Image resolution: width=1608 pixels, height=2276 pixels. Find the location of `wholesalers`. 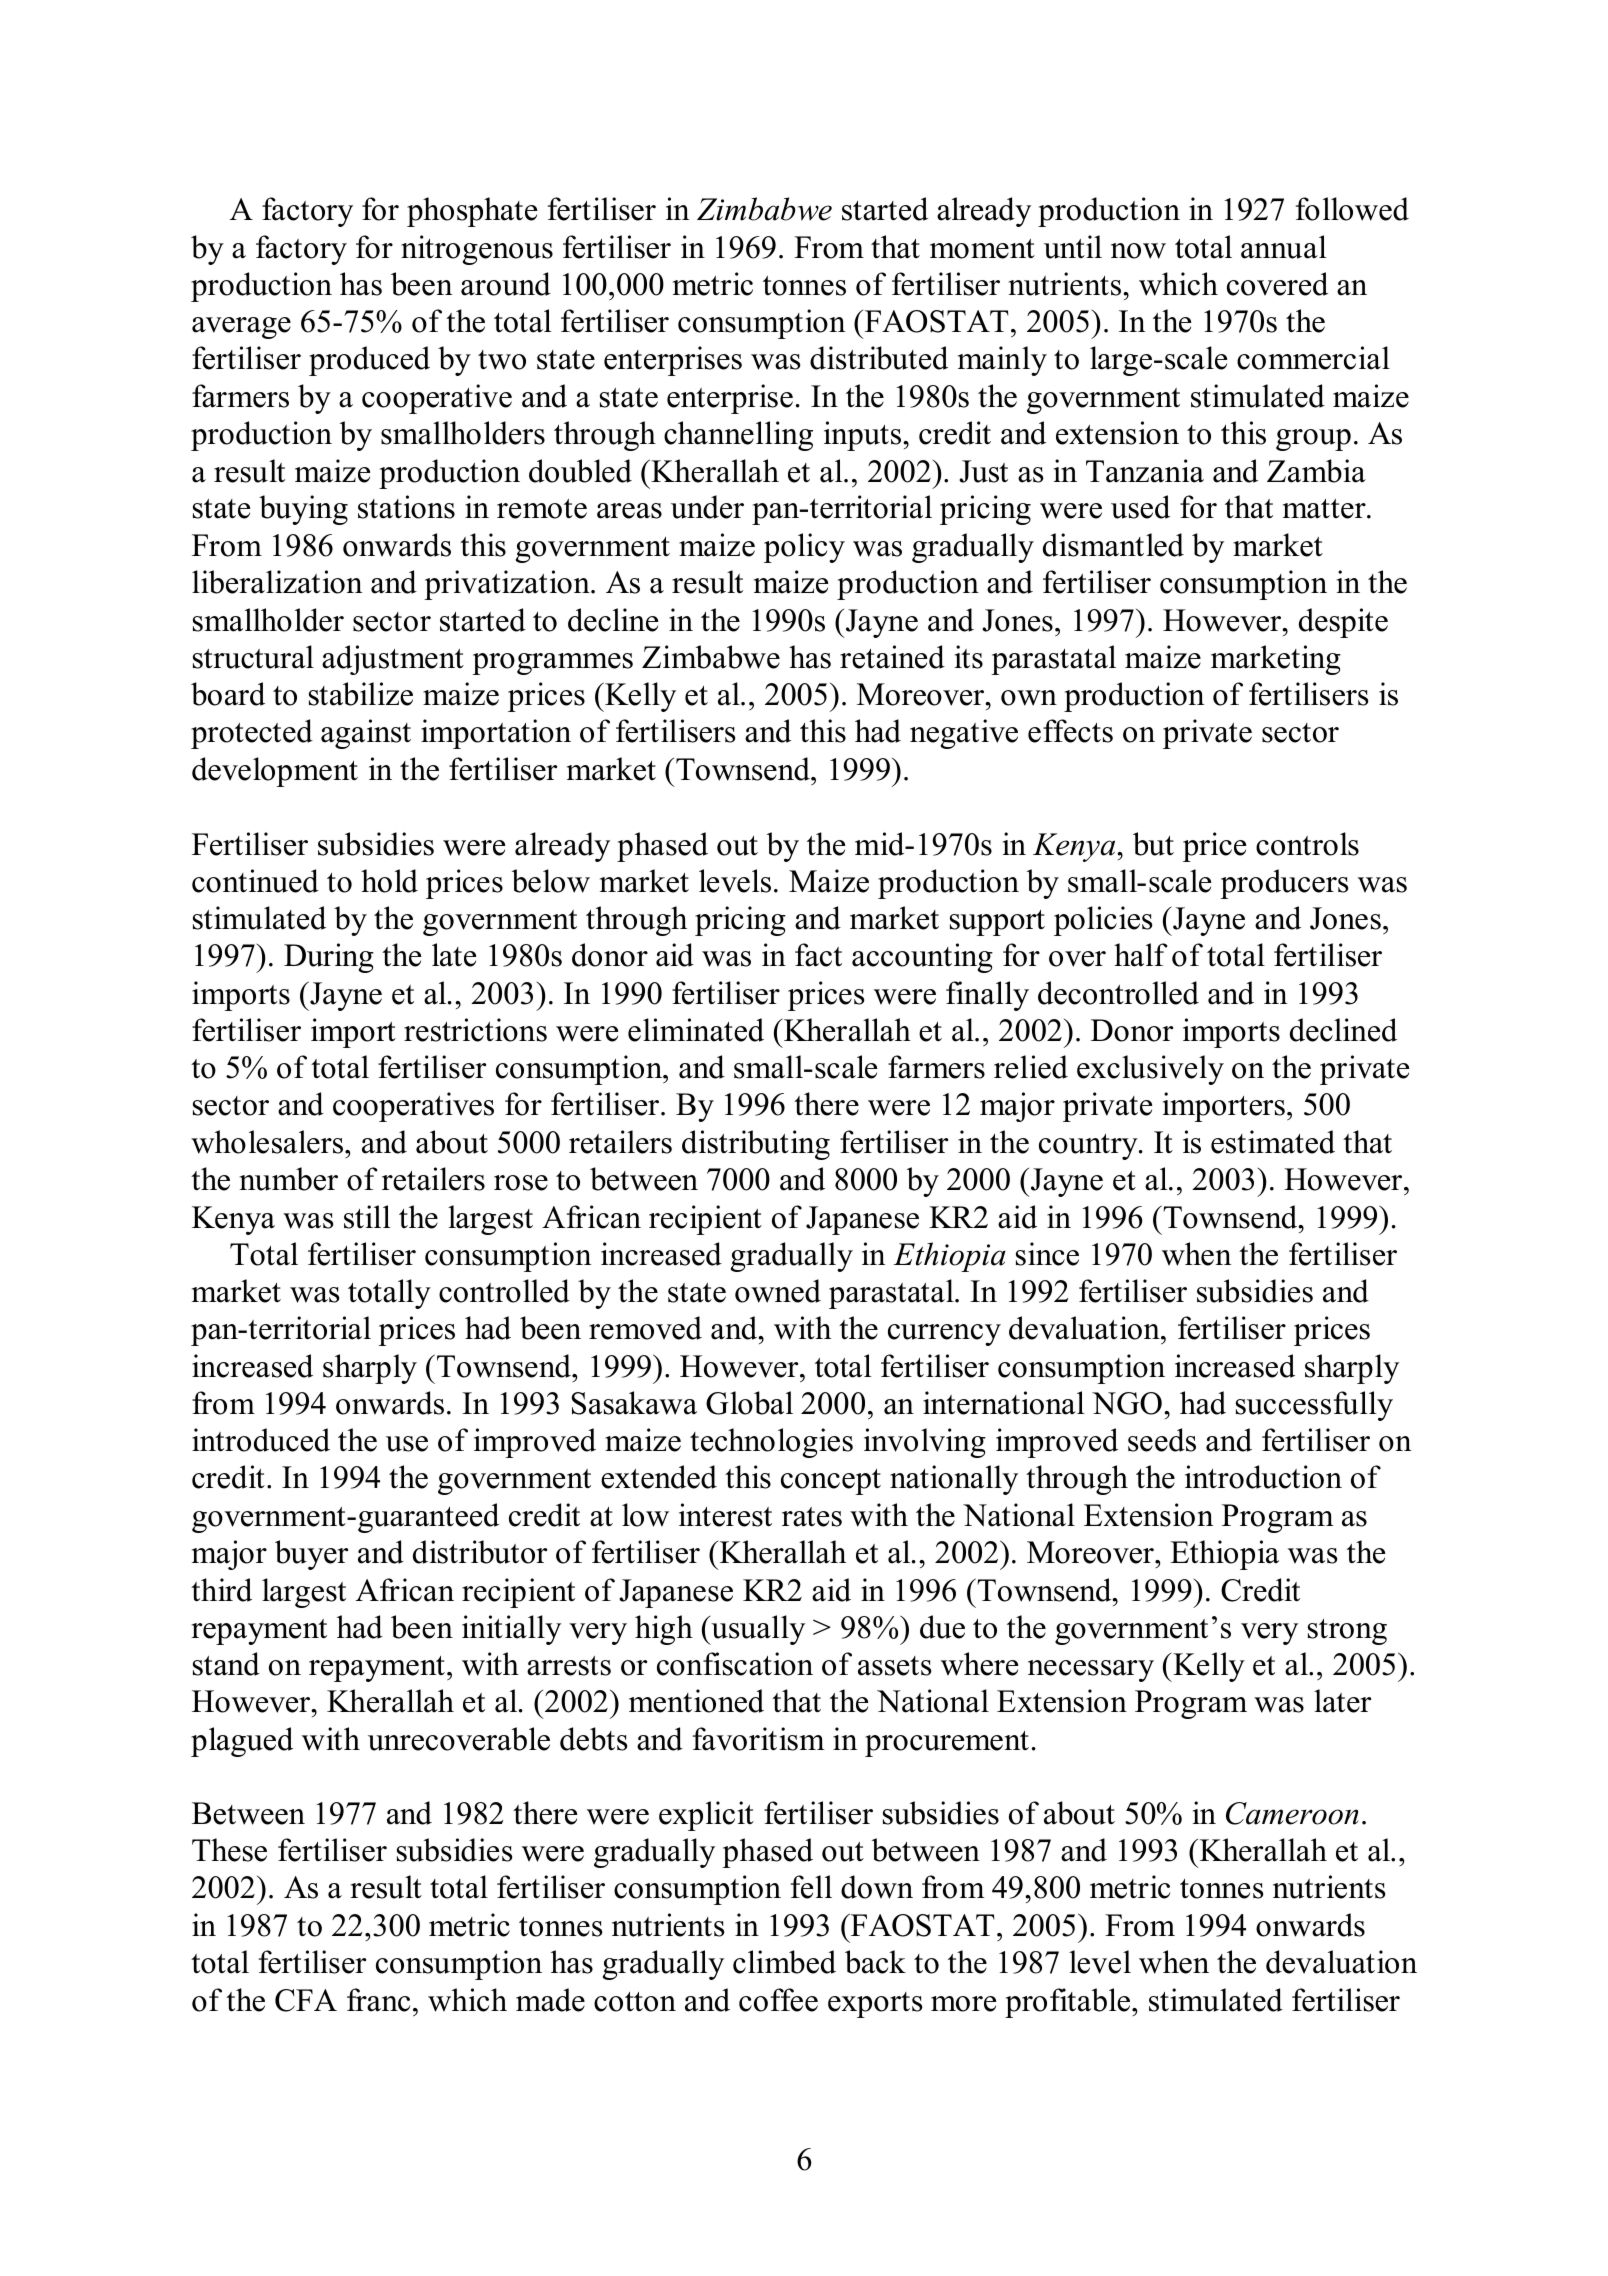

wholesalers is located at coordinates (268, 1142).
